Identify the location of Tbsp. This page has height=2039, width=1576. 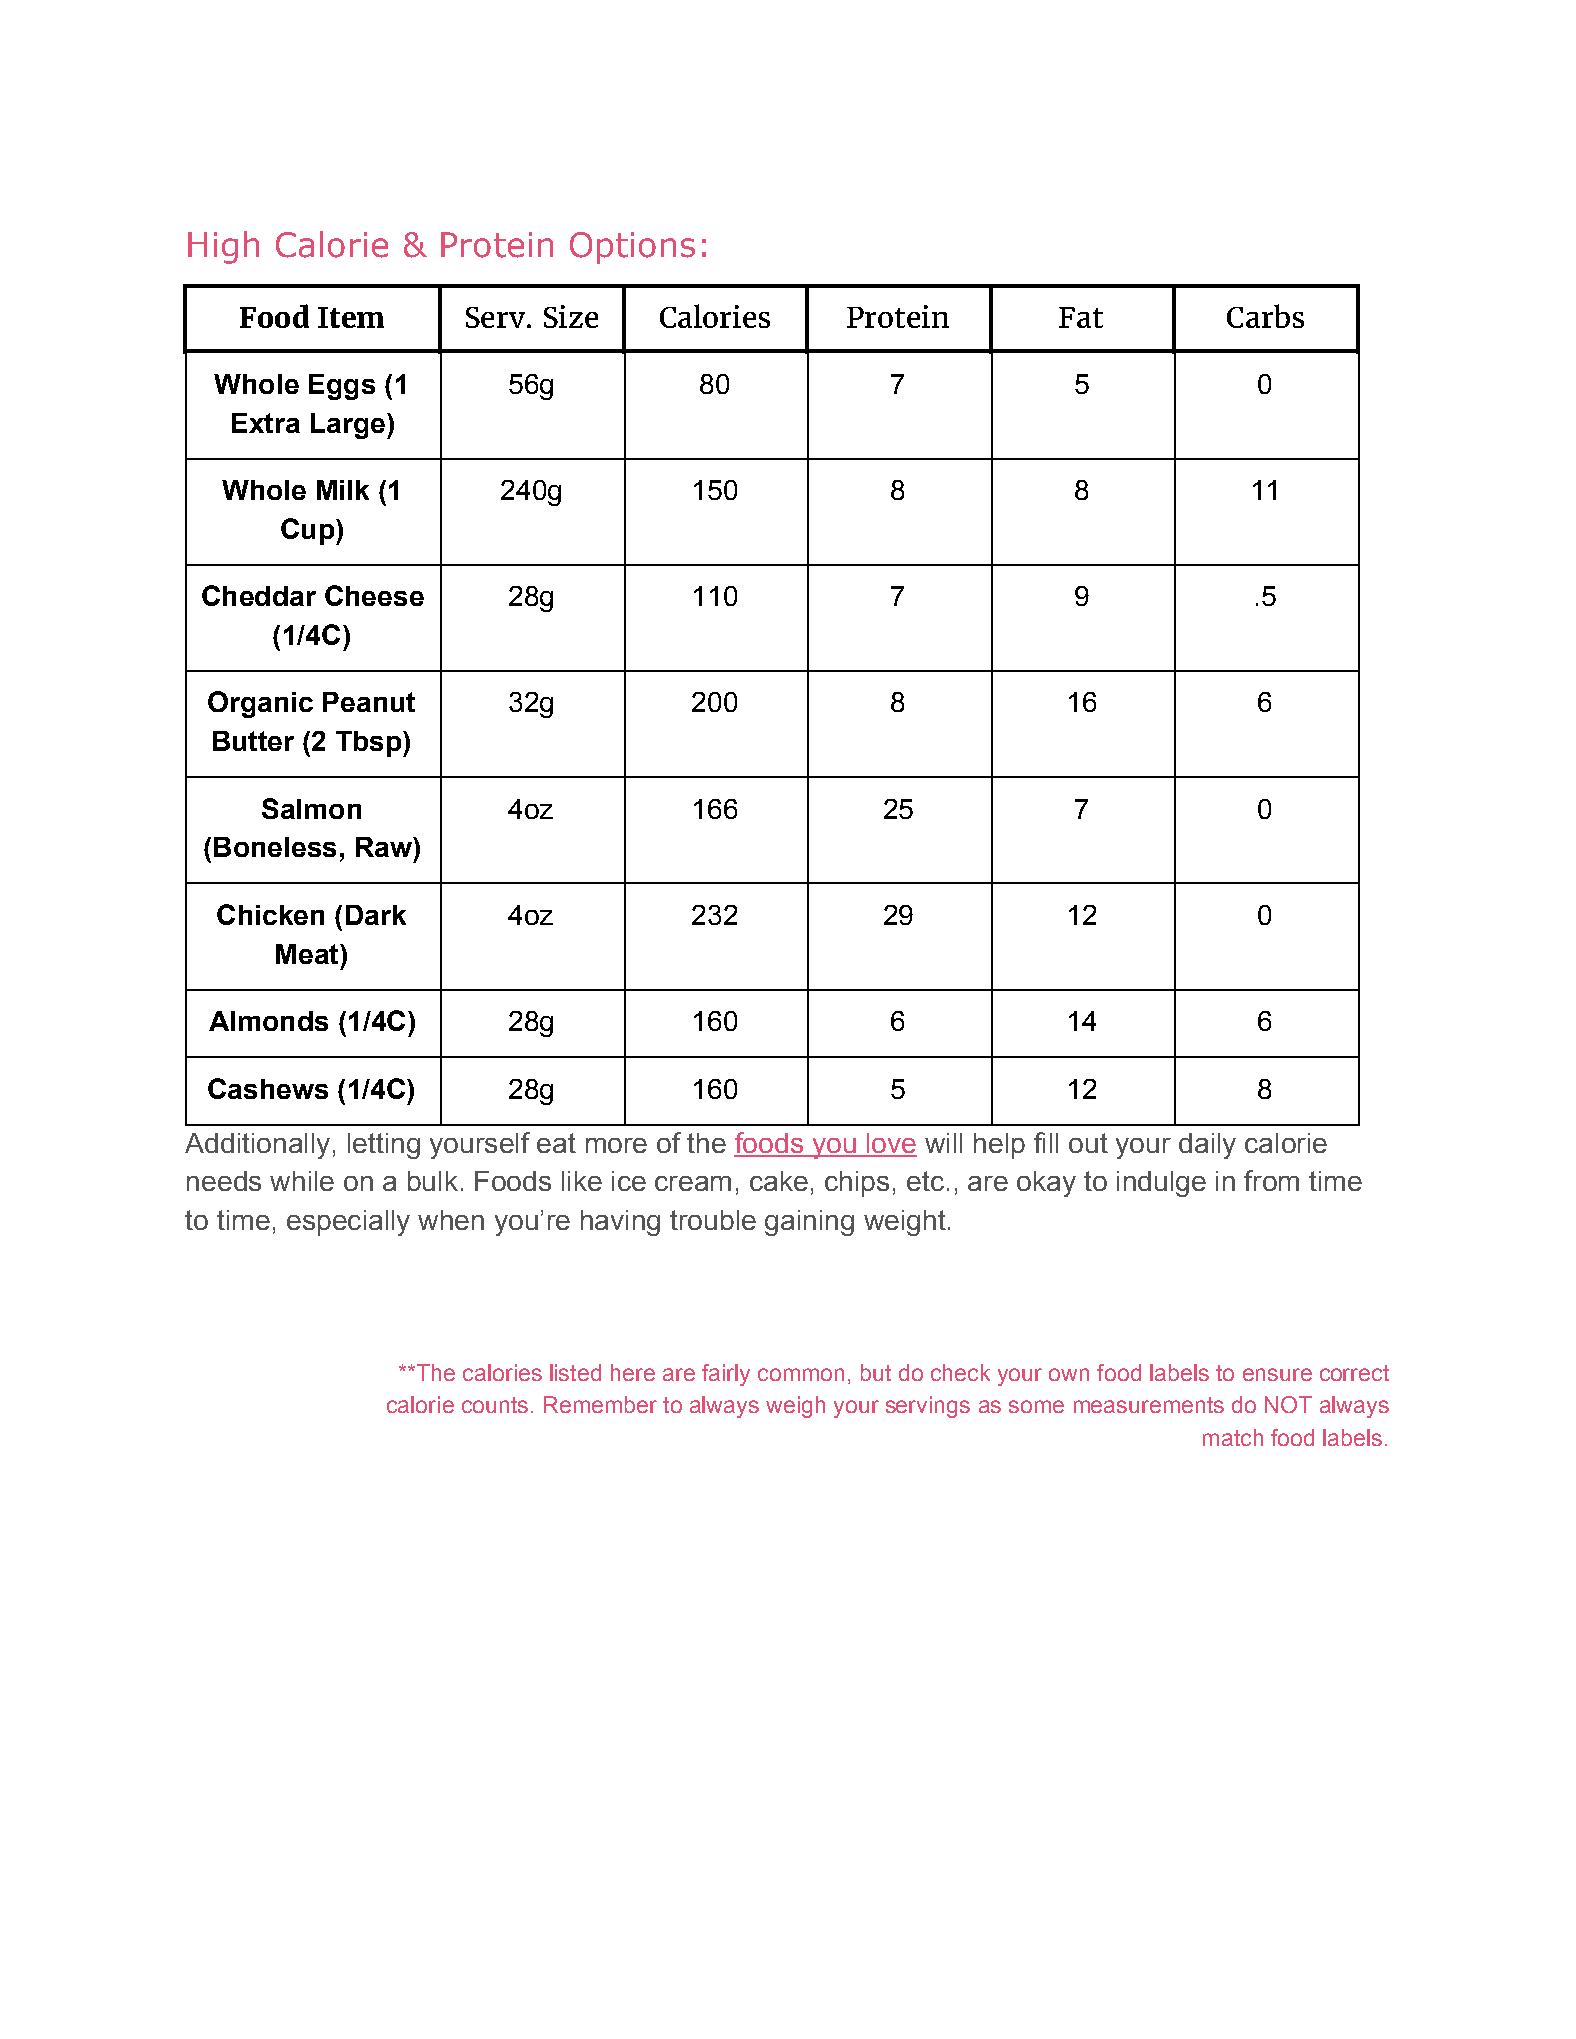
(370, 744).
